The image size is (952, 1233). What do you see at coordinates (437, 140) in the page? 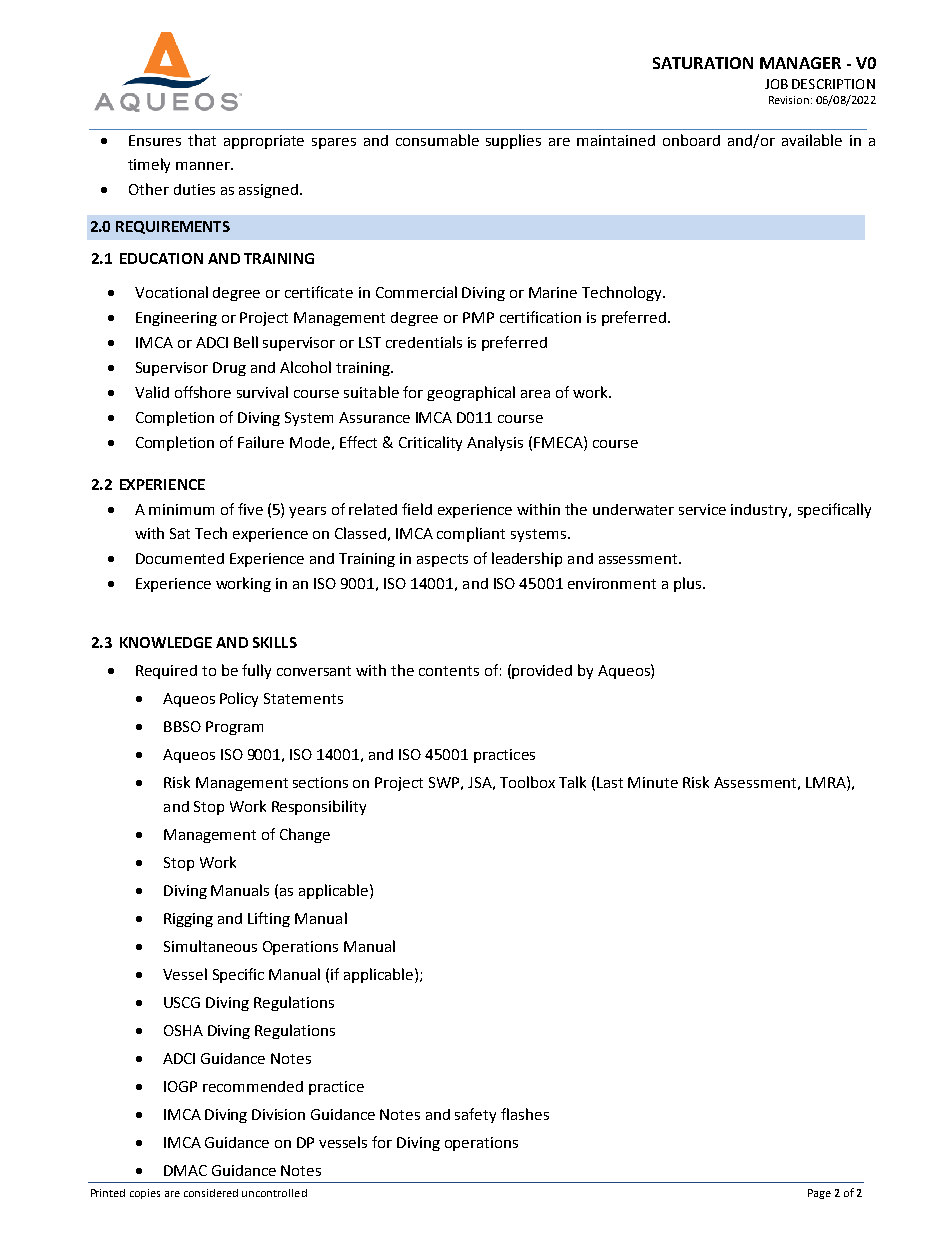
I see `consumable` at bounding box center [437, 140].
